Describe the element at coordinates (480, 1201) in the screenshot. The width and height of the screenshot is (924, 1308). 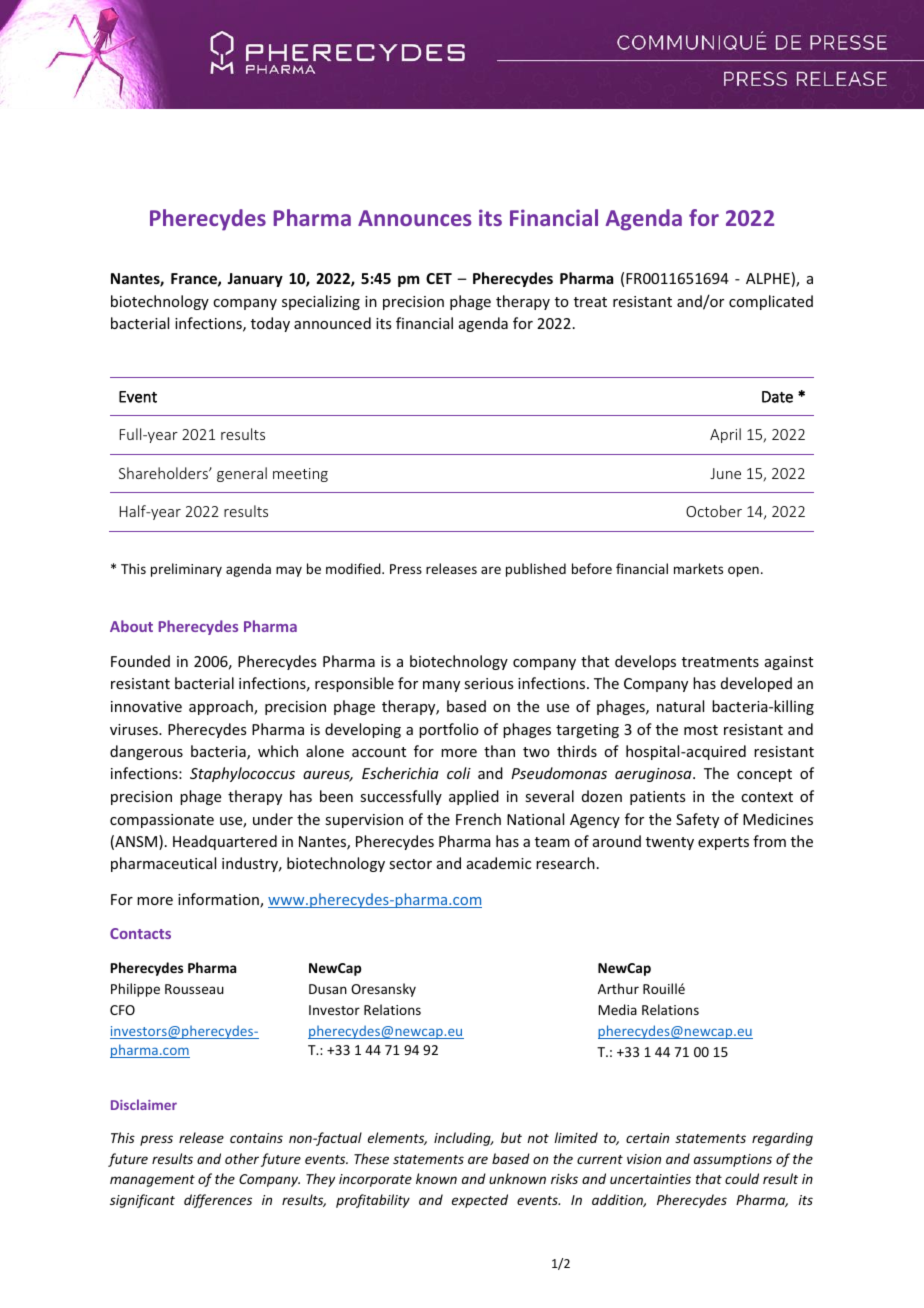
I see `expected` at that location.
